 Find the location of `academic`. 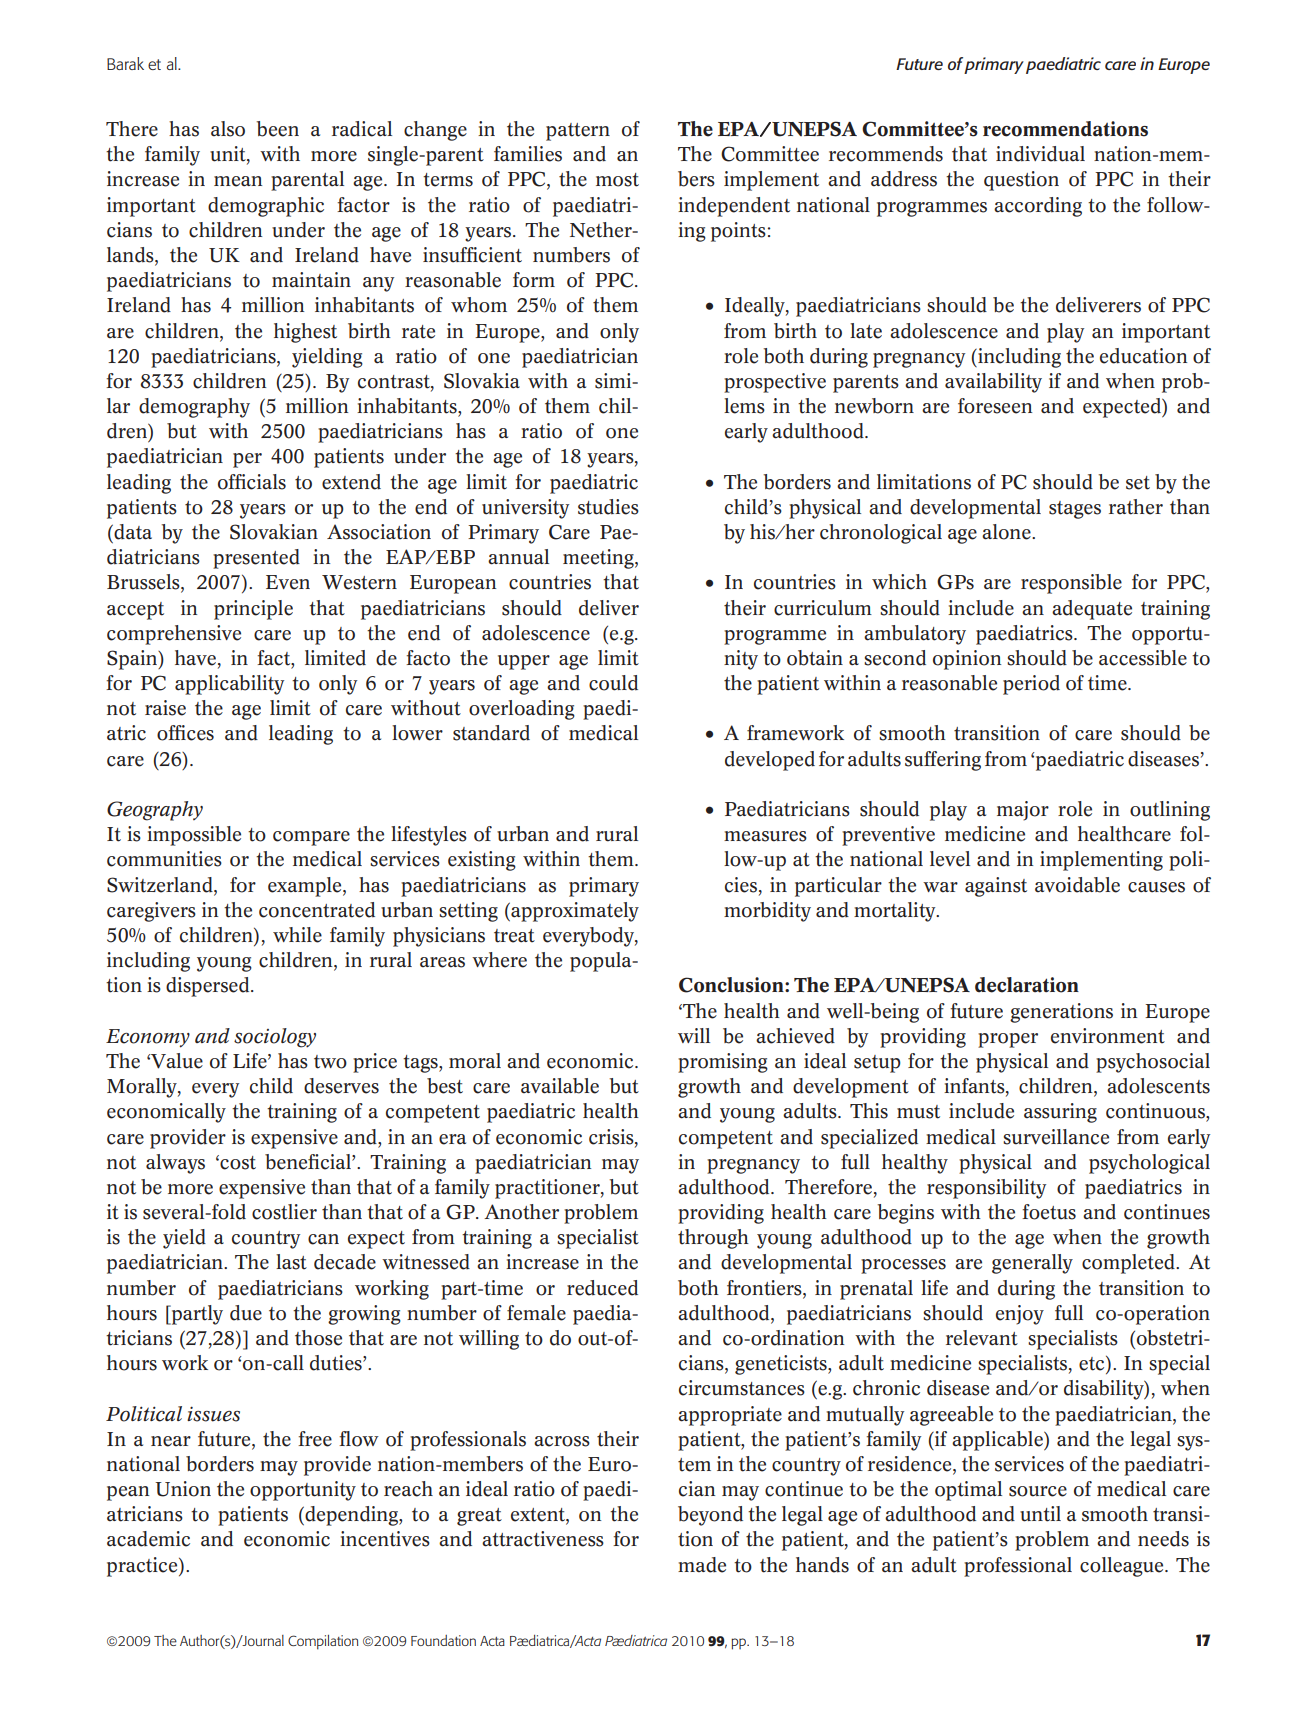

academic is located at coordinates (148, 1539).
